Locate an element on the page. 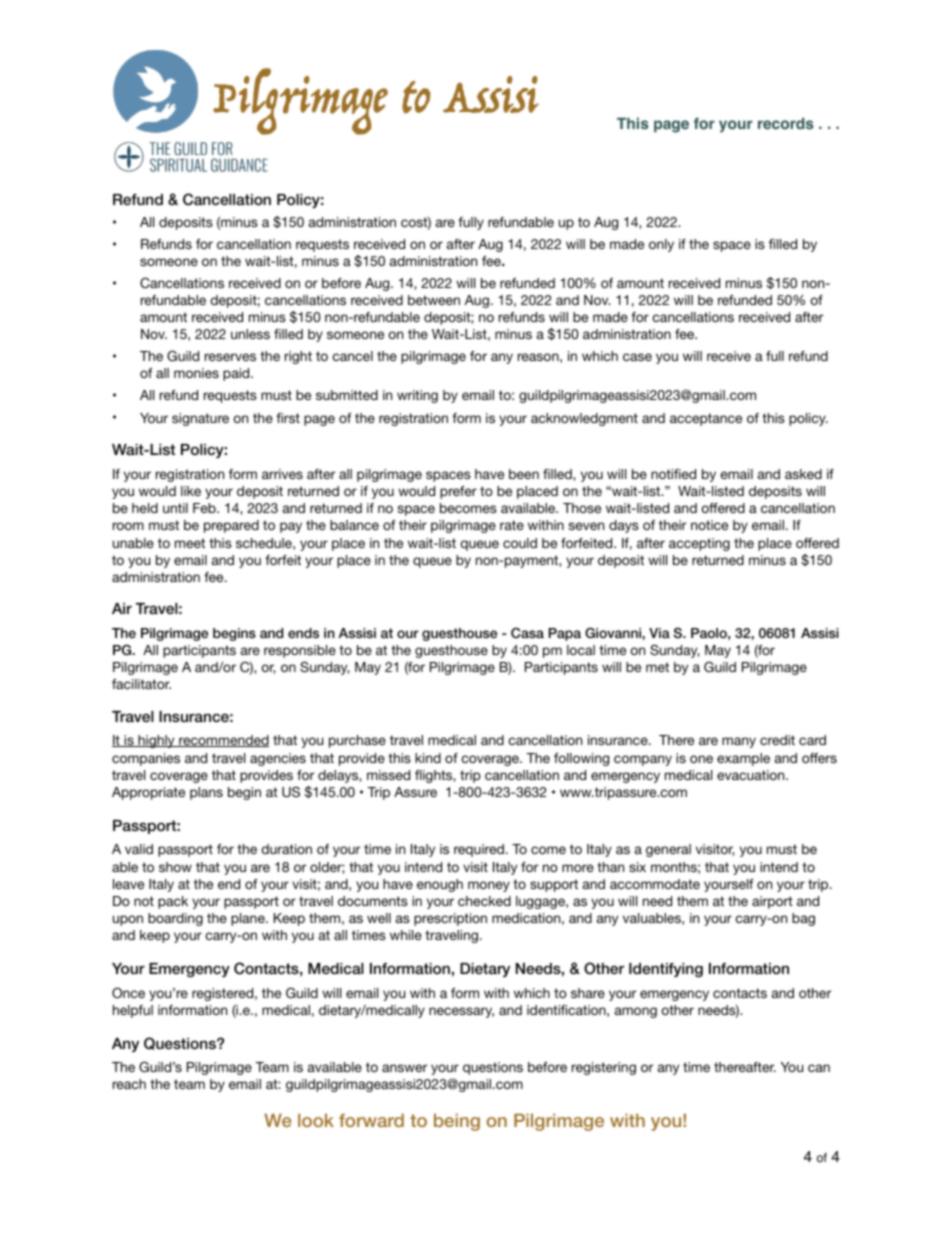  like is located at coordinates (191, 491).
